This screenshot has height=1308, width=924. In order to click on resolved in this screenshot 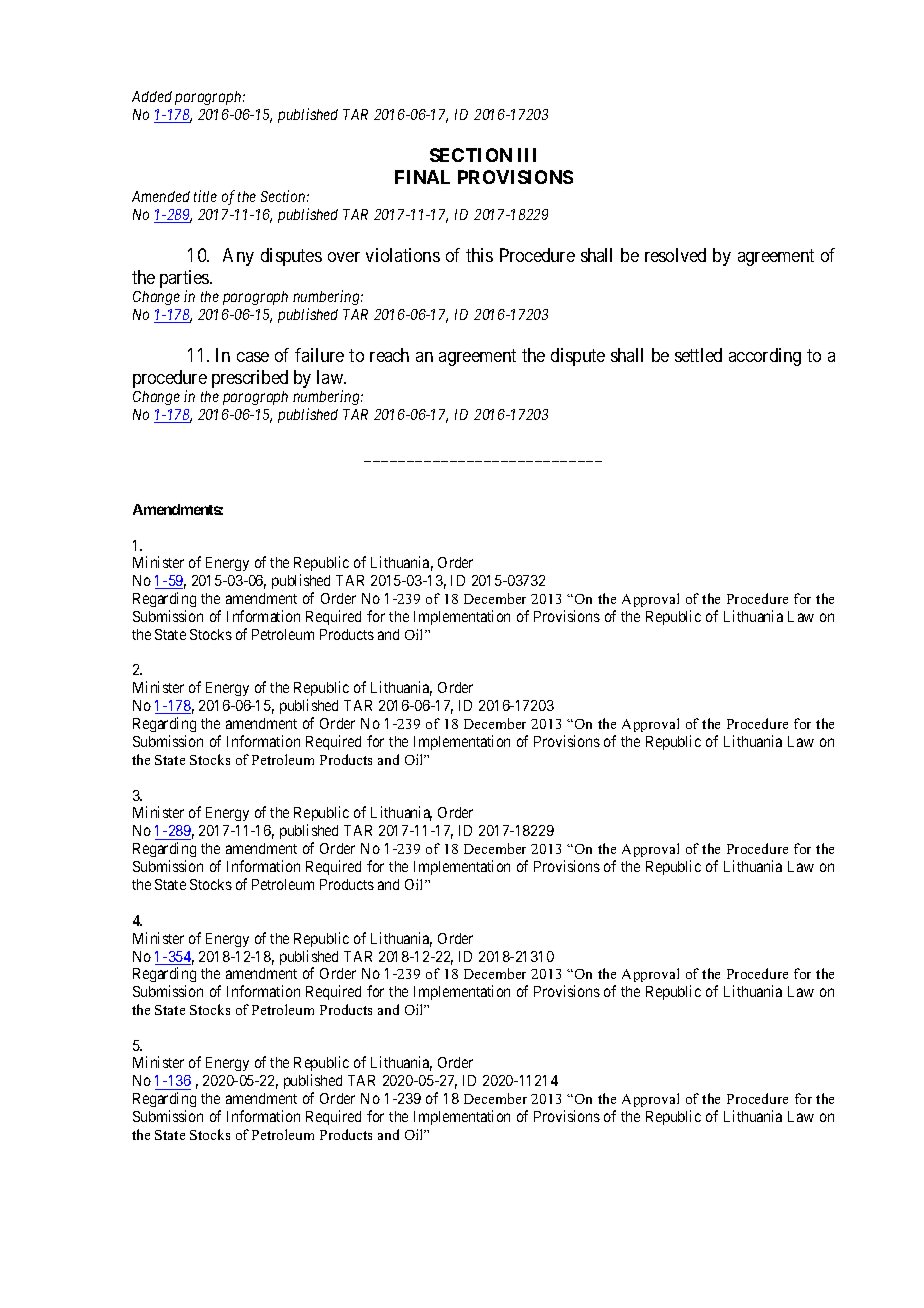, I will do `click(675, 255)`.
